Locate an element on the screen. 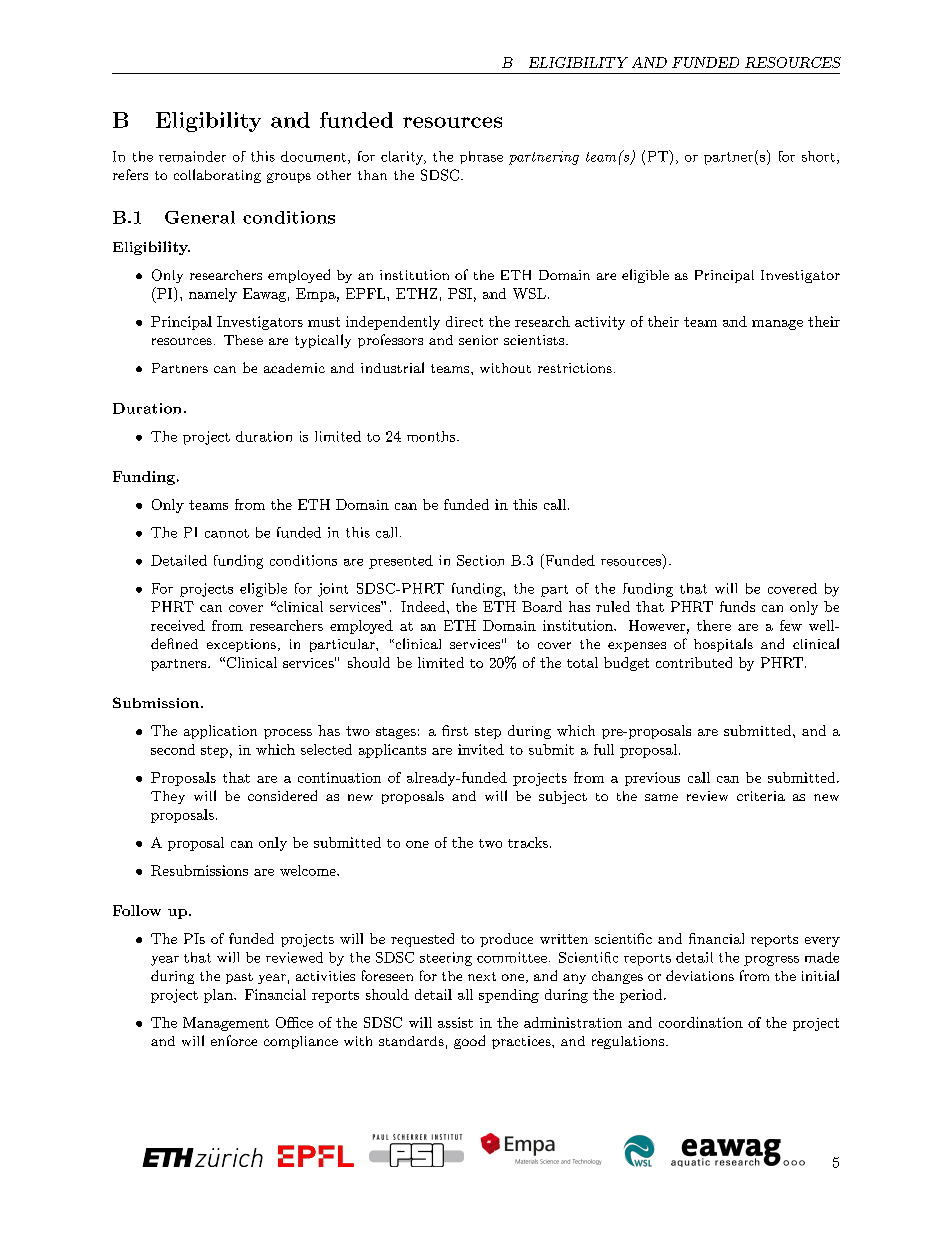 This screenshot has height=1233, width=952. collaborating is located at coordinates (217, 176).
